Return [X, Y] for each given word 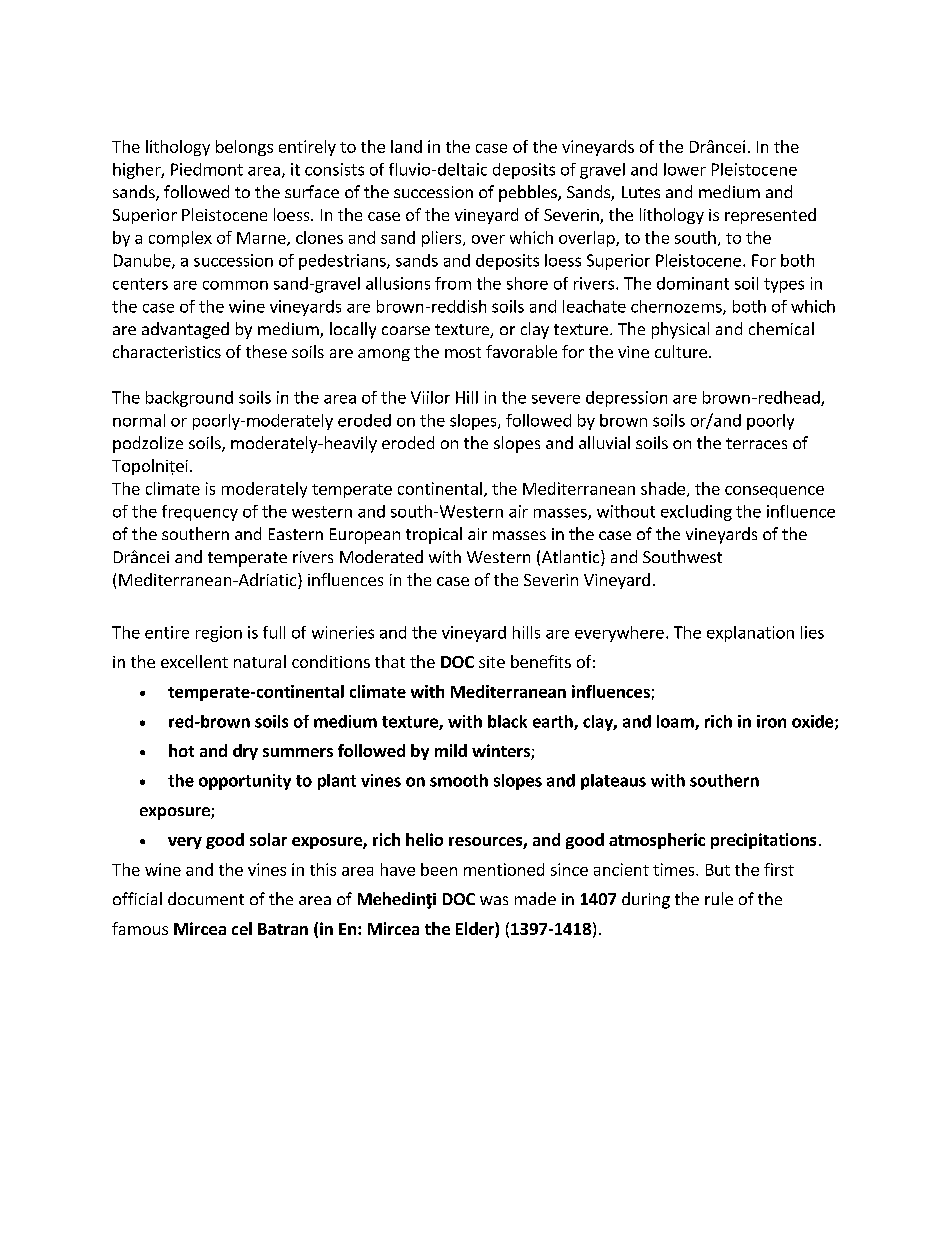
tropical [434, 535]
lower [685, 169]
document [206, 898]
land [406, 146]
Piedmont [207, 169]
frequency [200, 513]
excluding [696, 513]
